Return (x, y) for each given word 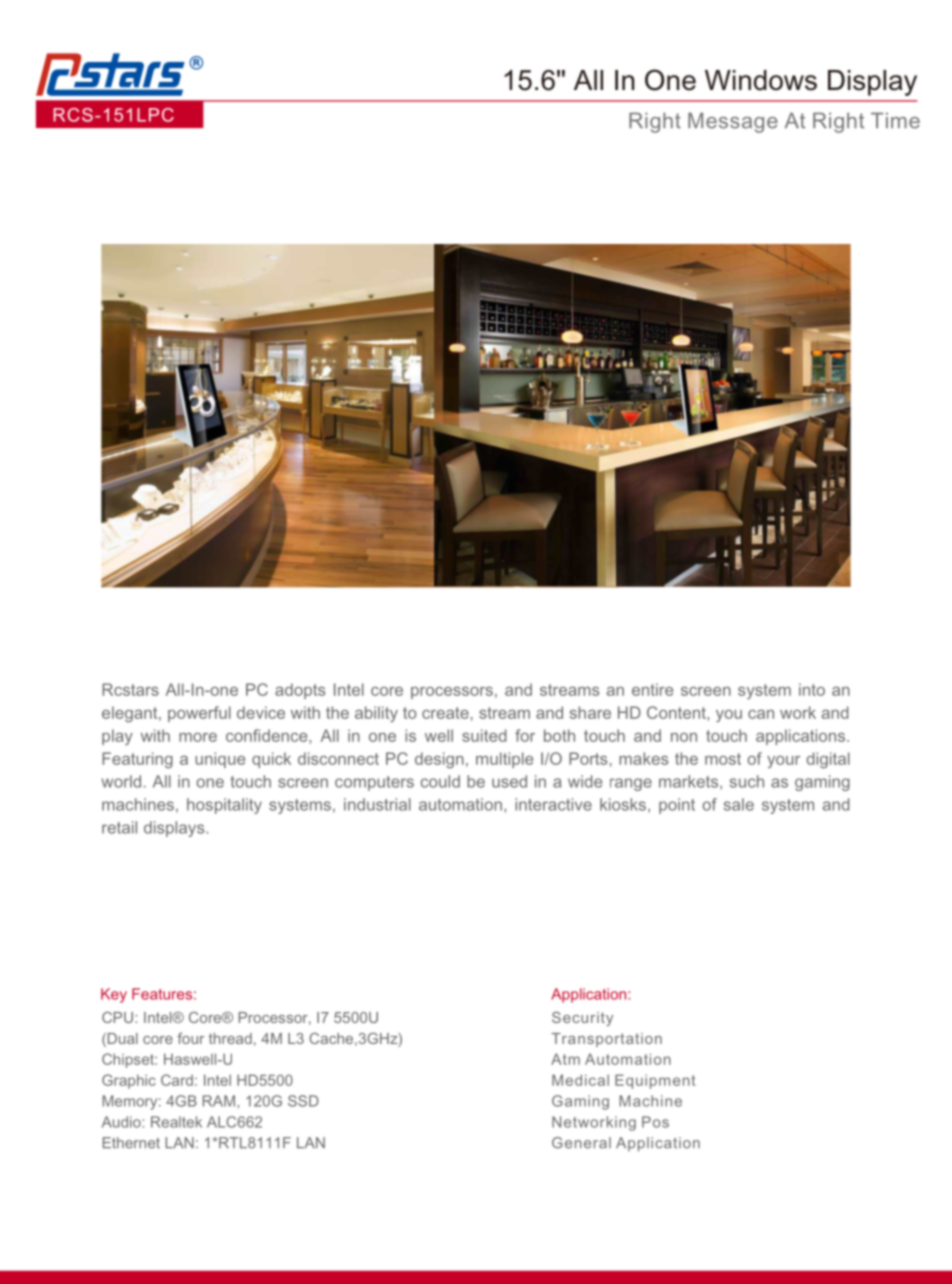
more (198, 737)
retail (119, 827)
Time (895, 120)
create (445, 713)
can (761, 714)
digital (828, 760)
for (525, 735)
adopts (300, 691)
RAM (219, 1101)
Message (733, 122)
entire (652, 689)
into (812, 689)
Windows (761, 80)
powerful (199, 714)
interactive (553, 804)
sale (739, 804)
